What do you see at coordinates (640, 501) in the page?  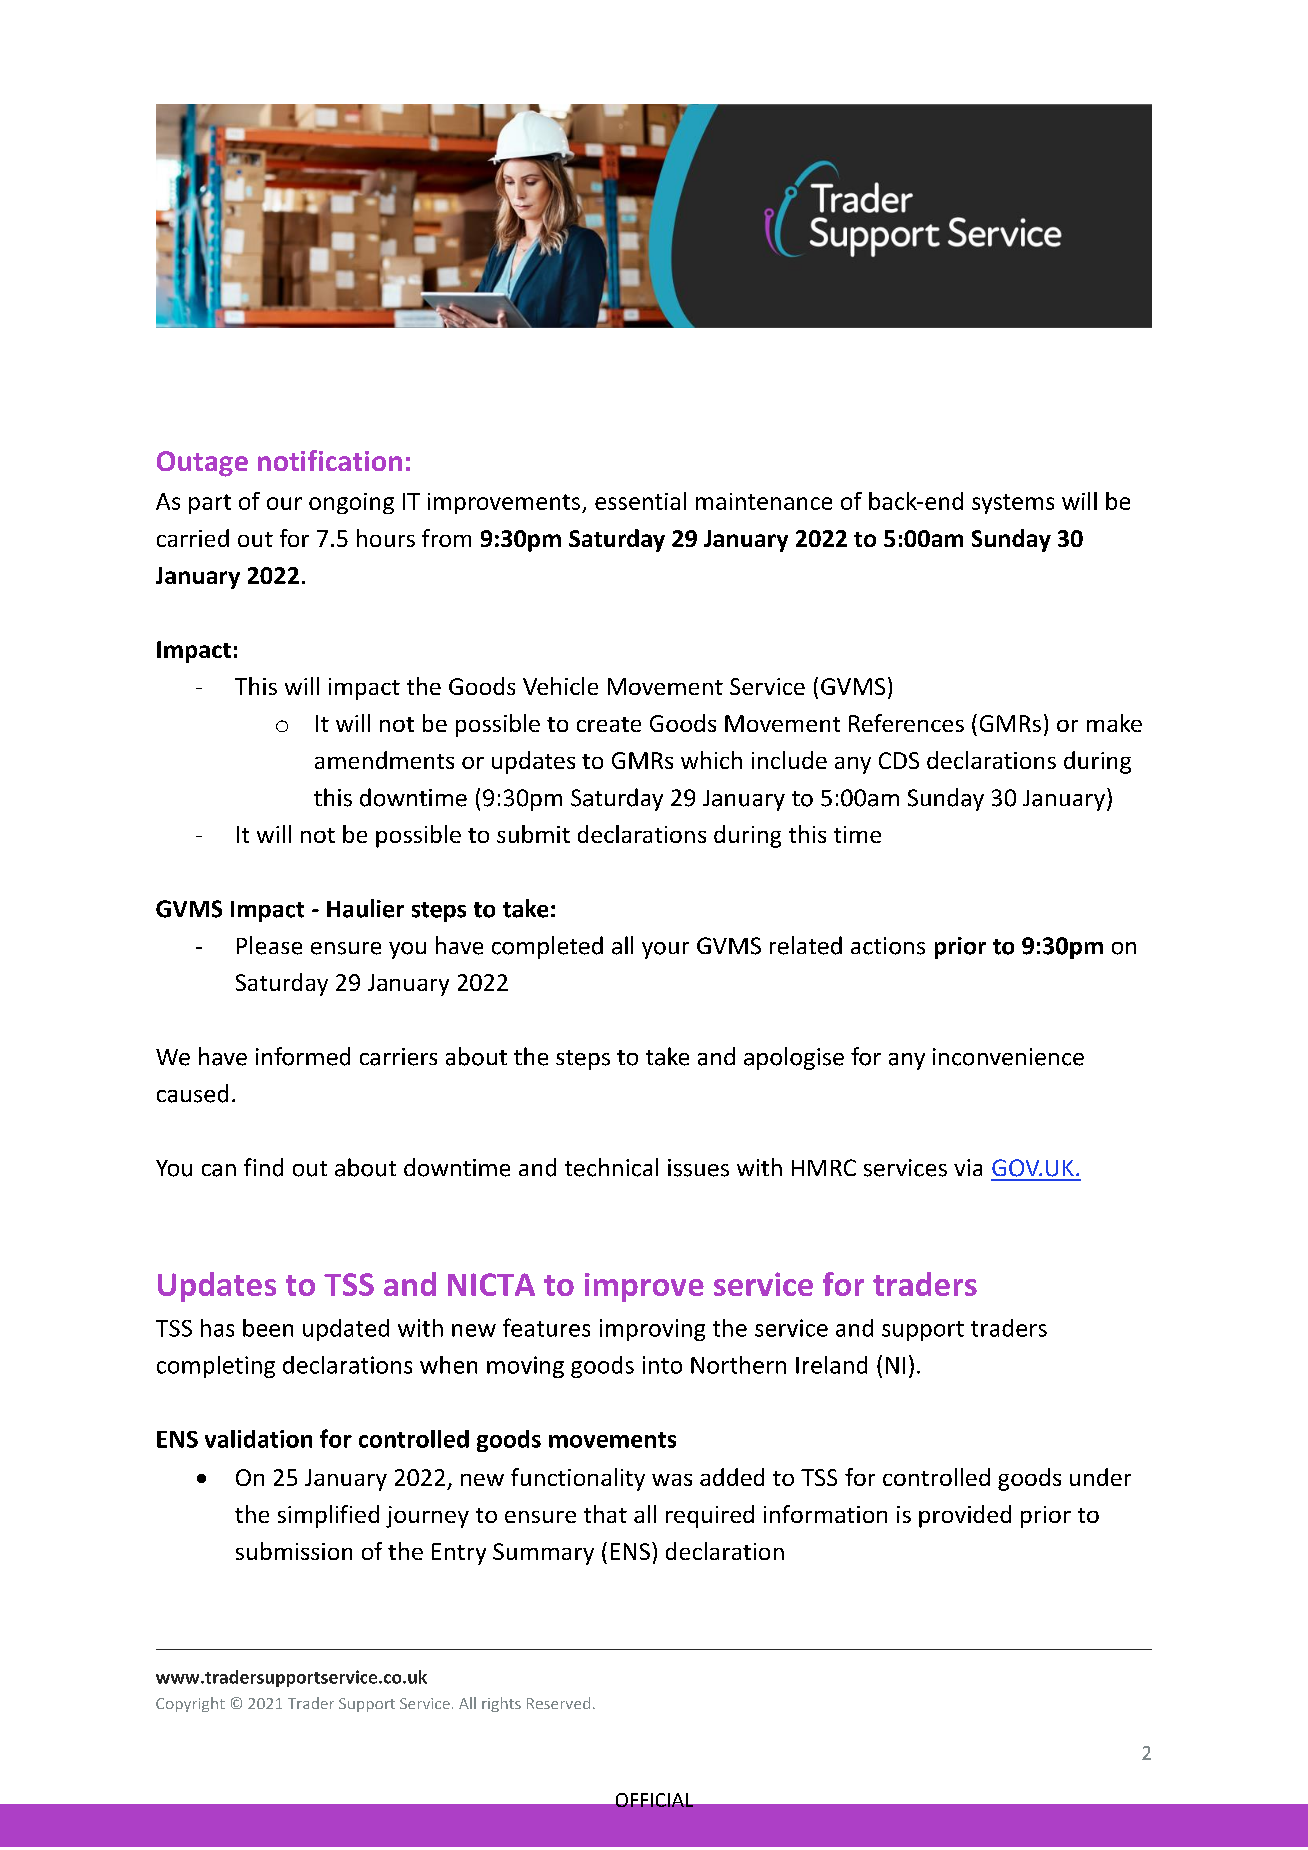 I see `essential` at bounding box center [640, 501].
